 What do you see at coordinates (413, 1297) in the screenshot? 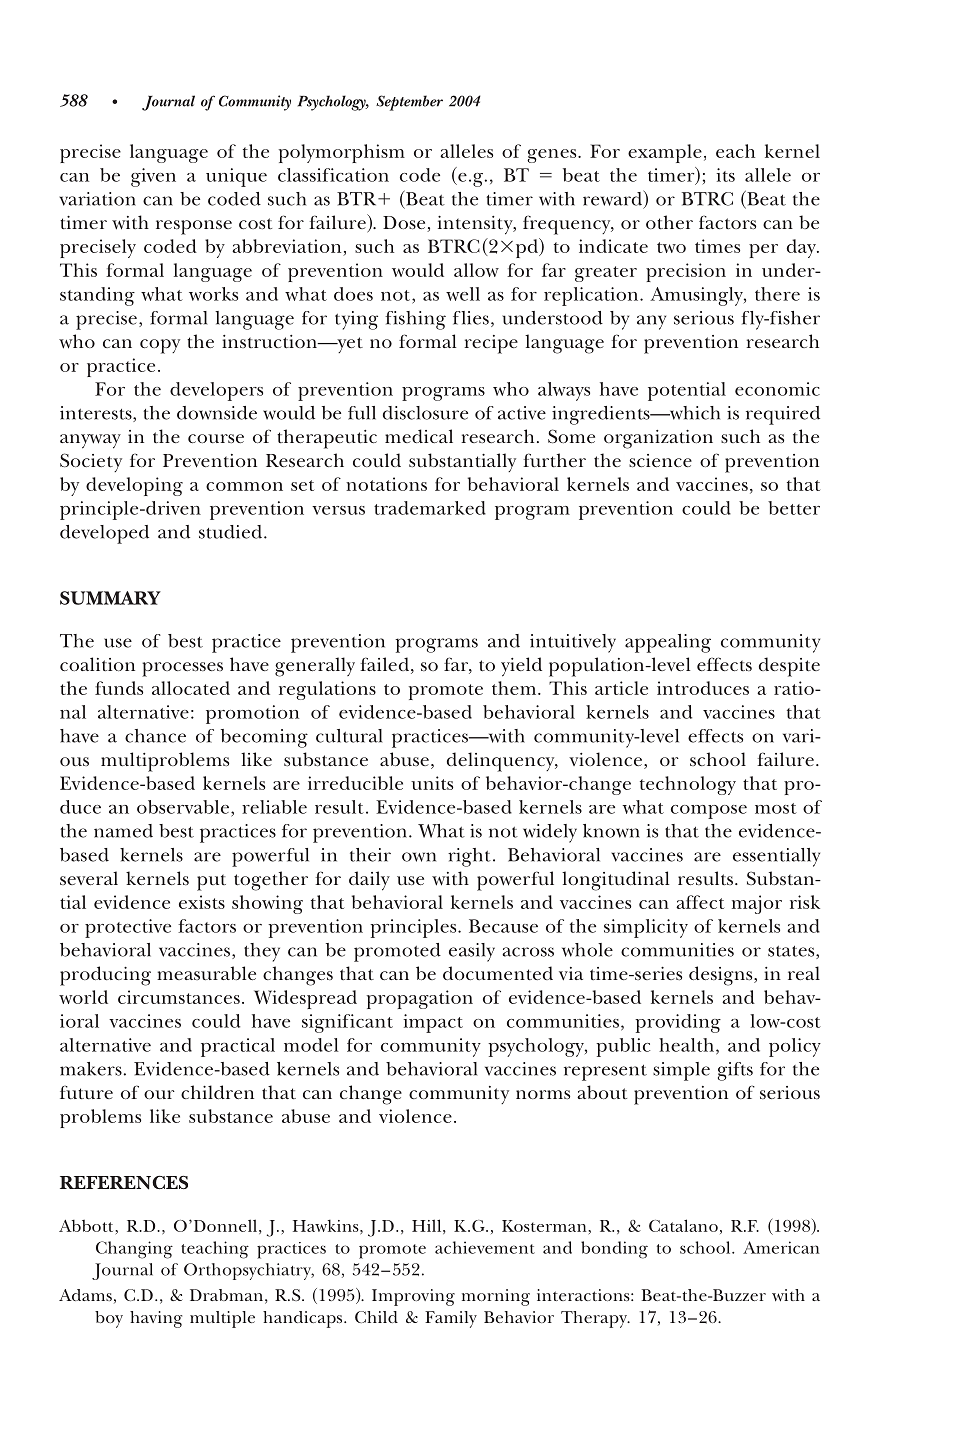
I see `Improving` at bounding box center [413, 1297].
